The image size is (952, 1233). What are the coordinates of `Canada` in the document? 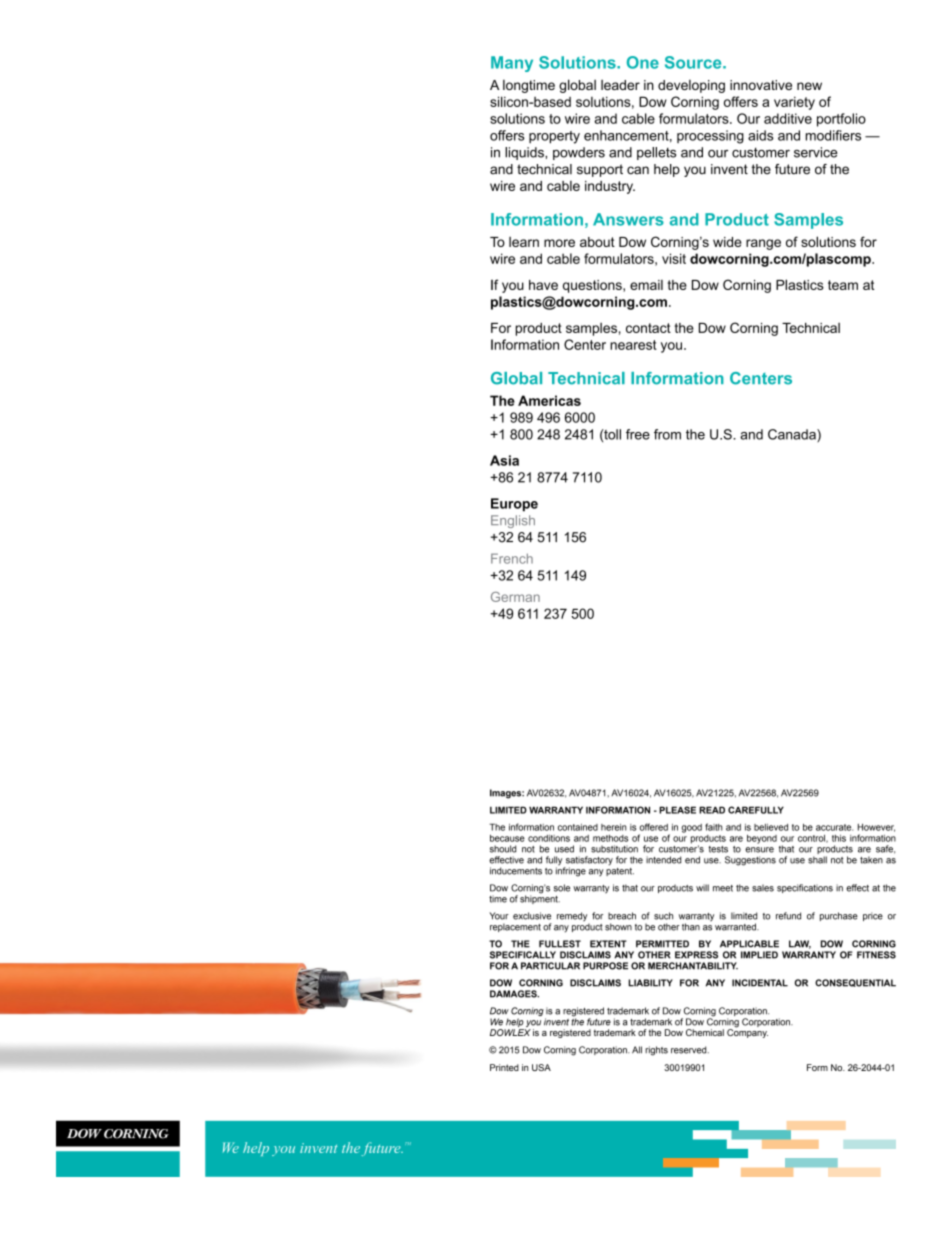 It's located at (793, 435).
